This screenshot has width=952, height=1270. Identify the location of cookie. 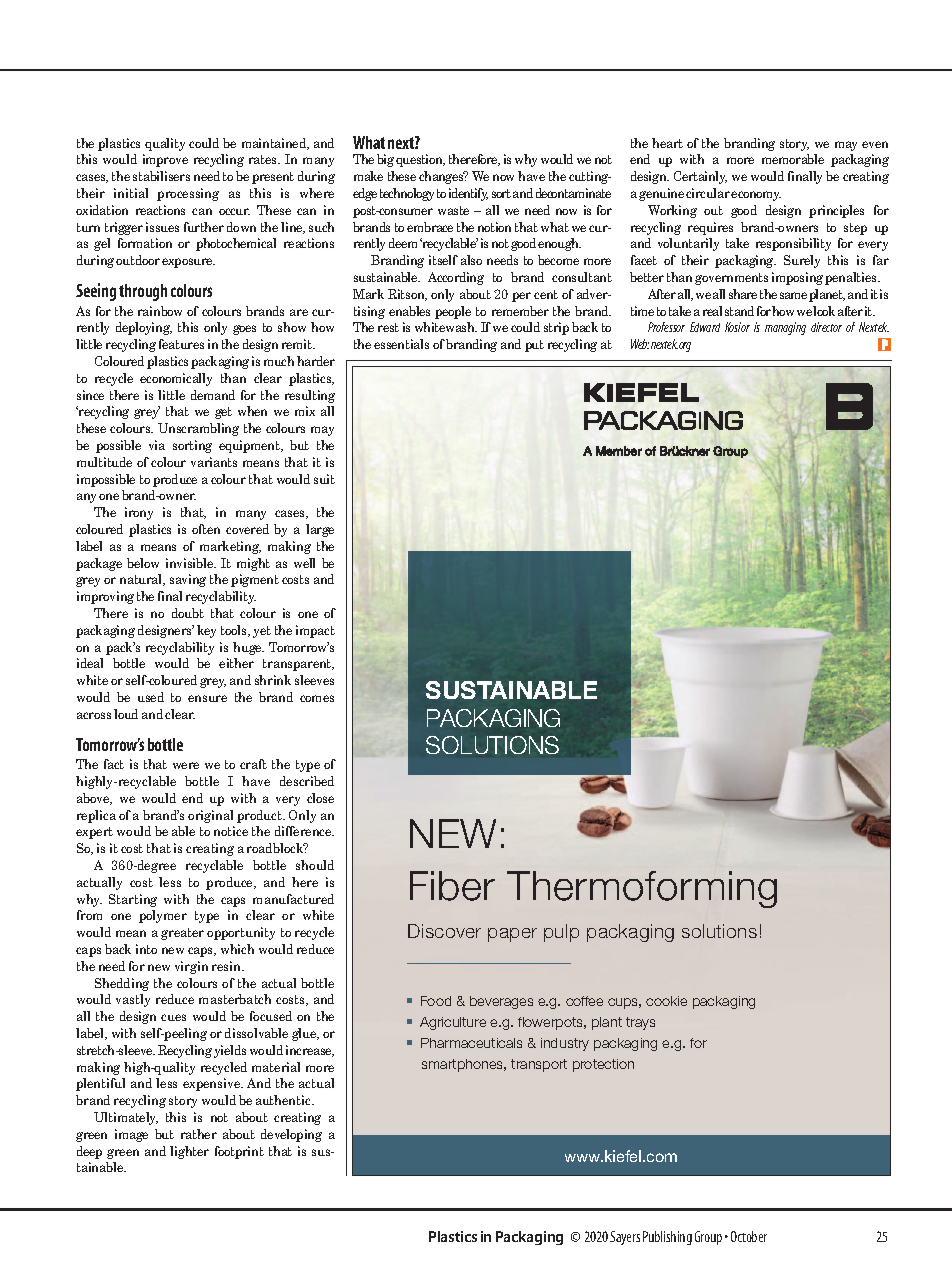
(666, 1001).
